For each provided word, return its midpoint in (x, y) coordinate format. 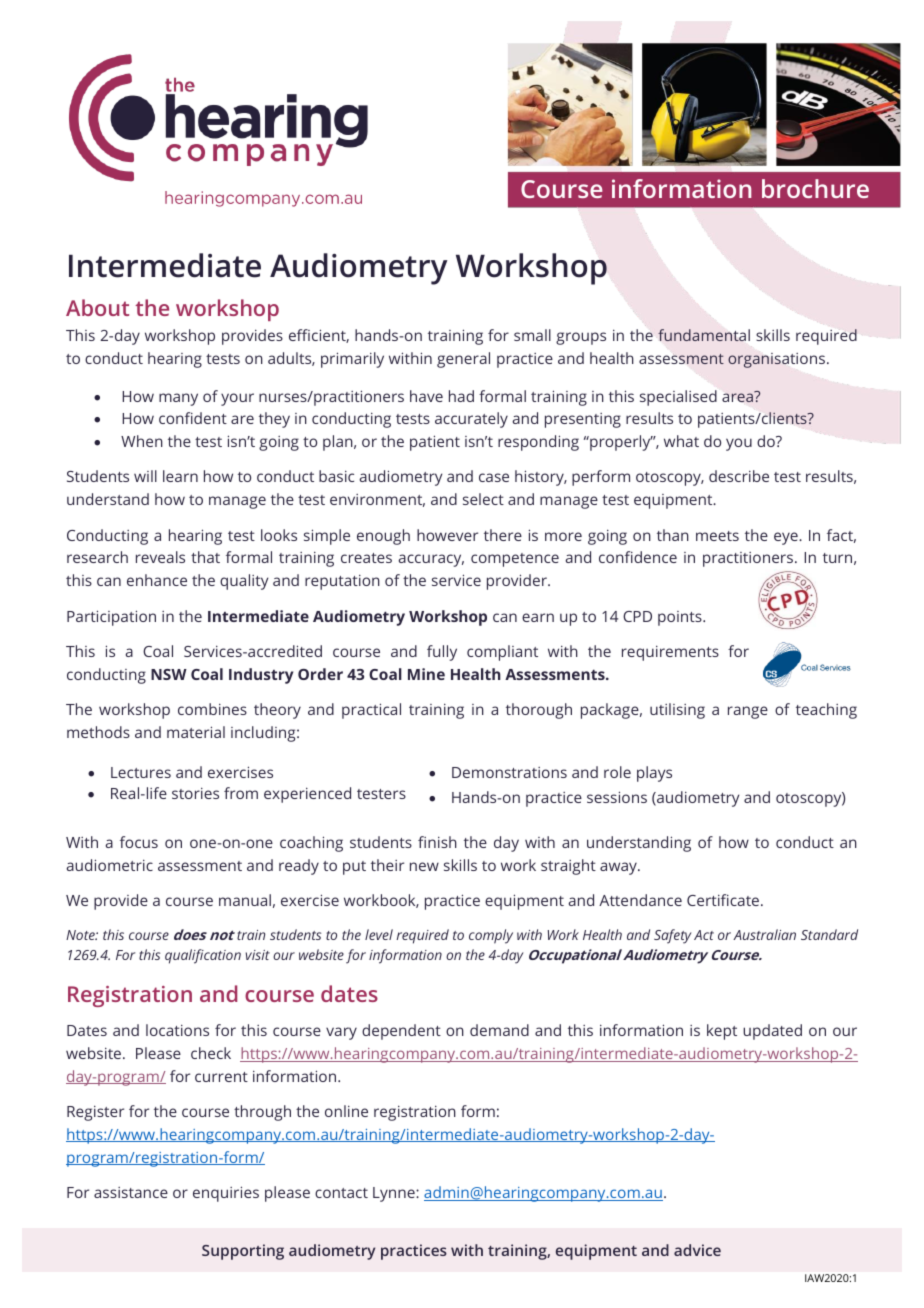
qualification (203, 956)
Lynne (395, 1194)
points (681, 618)
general (463, 360)
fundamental (704, 335)
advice (697, 1250)
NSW (169, 674)
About (97, 307)
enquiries (226, 1194)
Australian (764, 934)
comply (491, 936)
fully (442, 653)
